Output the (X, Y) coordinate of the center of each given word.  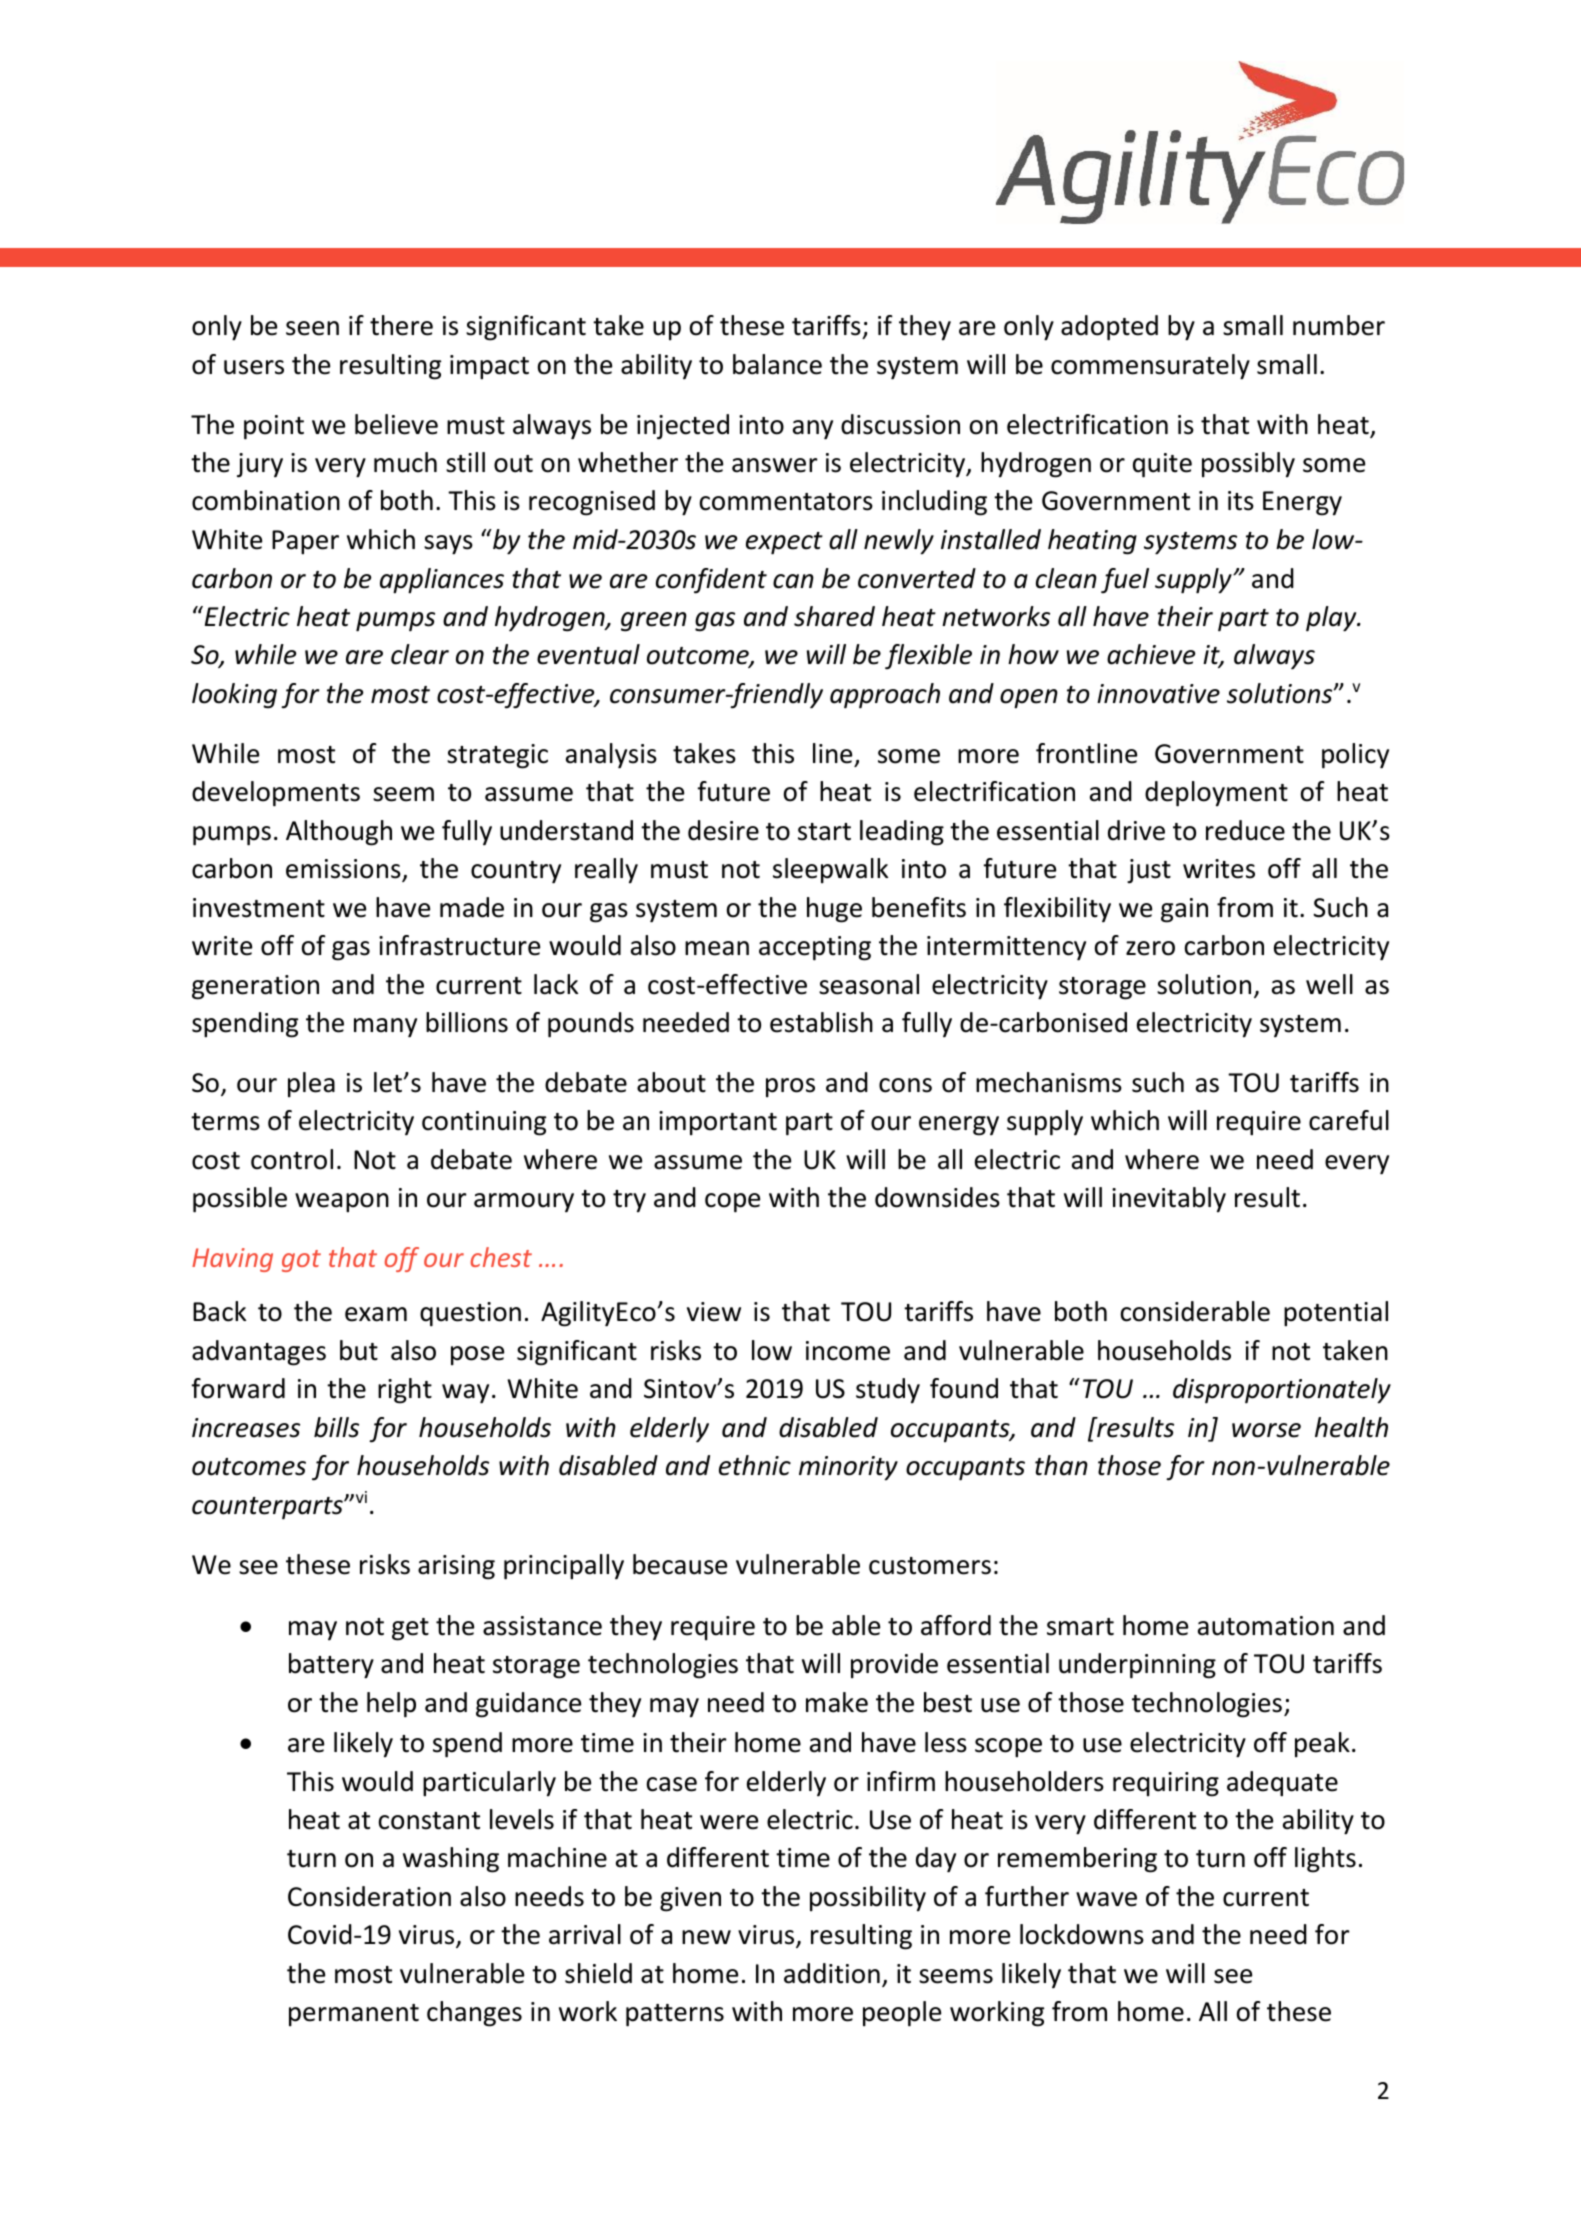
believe (396, 424)
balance (777, 364)
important (718, 1123)
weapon (342, 1203)
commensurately (1150, 367)
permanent (354, 2015)
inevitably (1169, 1199)
